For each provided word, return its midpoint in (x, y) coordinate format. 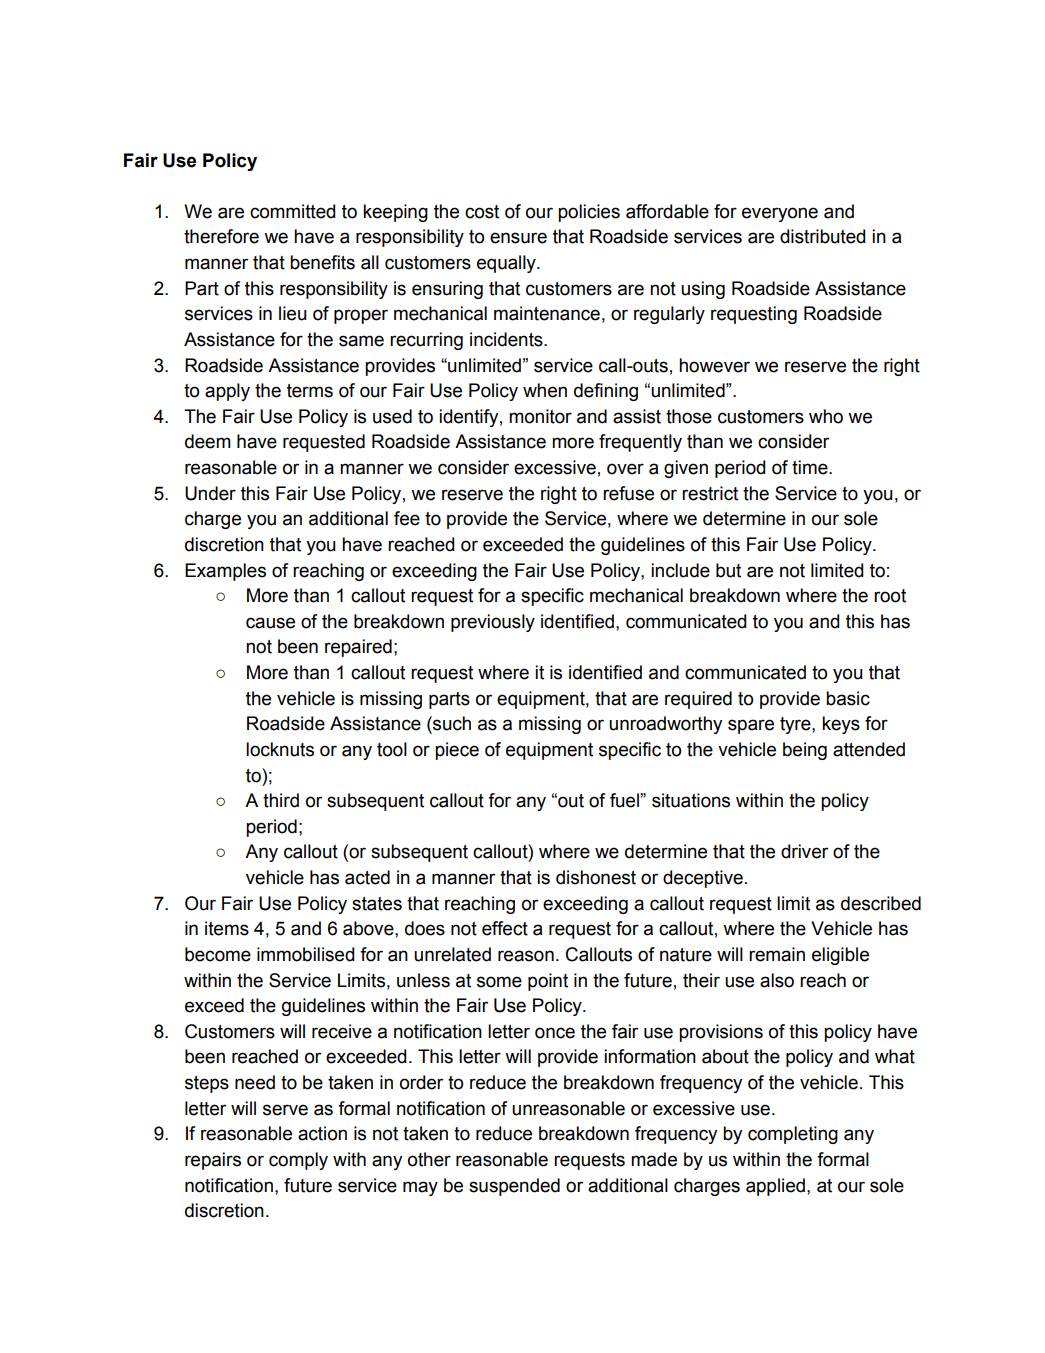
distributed (823, 236)
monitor (540, 416)
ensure (518, 238)
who (826, 416)
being (805, 751)
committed (293, 211)
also (777, 980)
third (281, 800)
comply (298, 1161)
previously (493, 623)
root (890, 596)
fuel (625, 800)
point (548, 982)
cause (270, 623)
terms (310, 391)
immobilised (306, 954)
